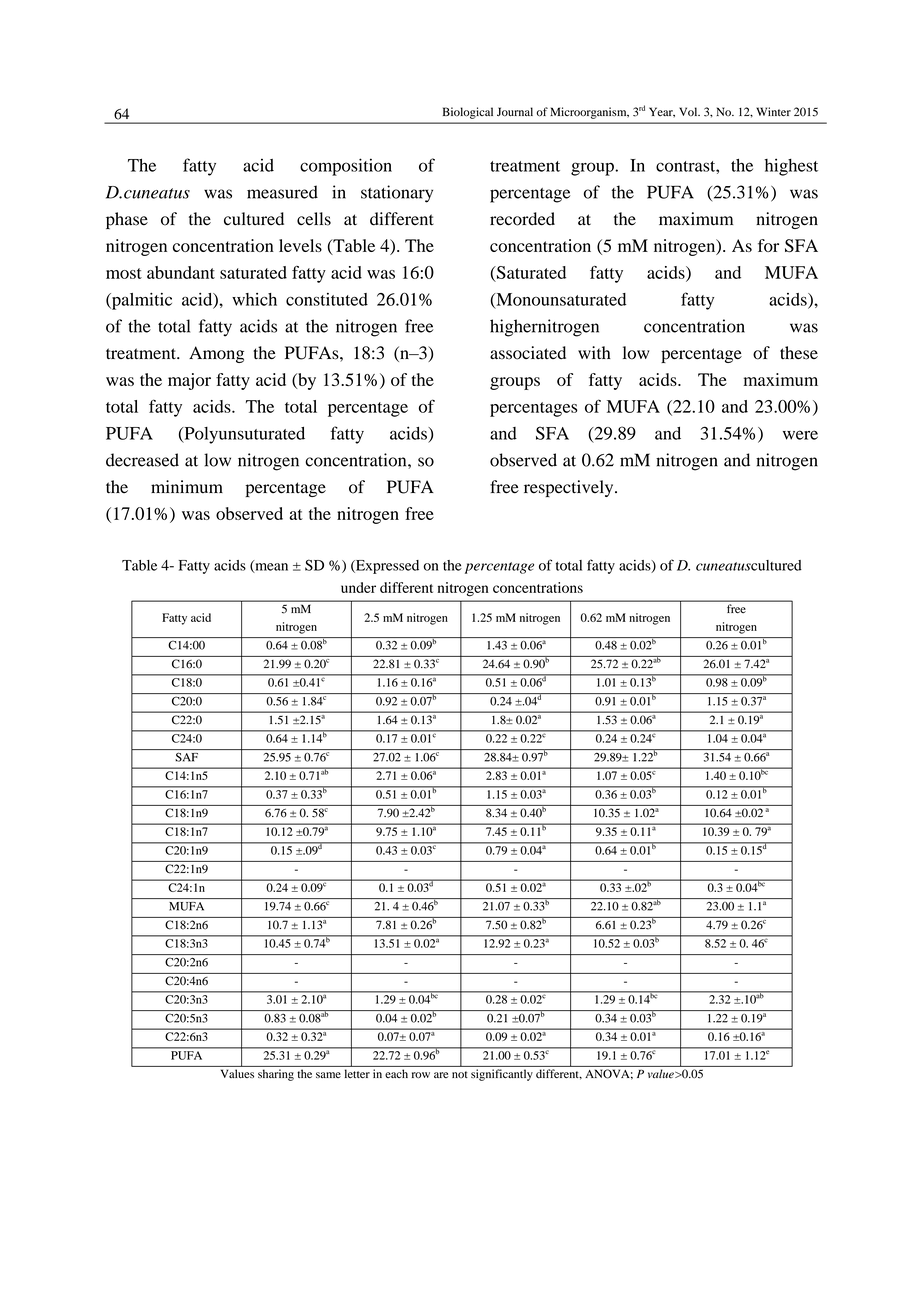  Describe the element at coordinates (358, 587) in the screenshot. I see `under` at that location.
